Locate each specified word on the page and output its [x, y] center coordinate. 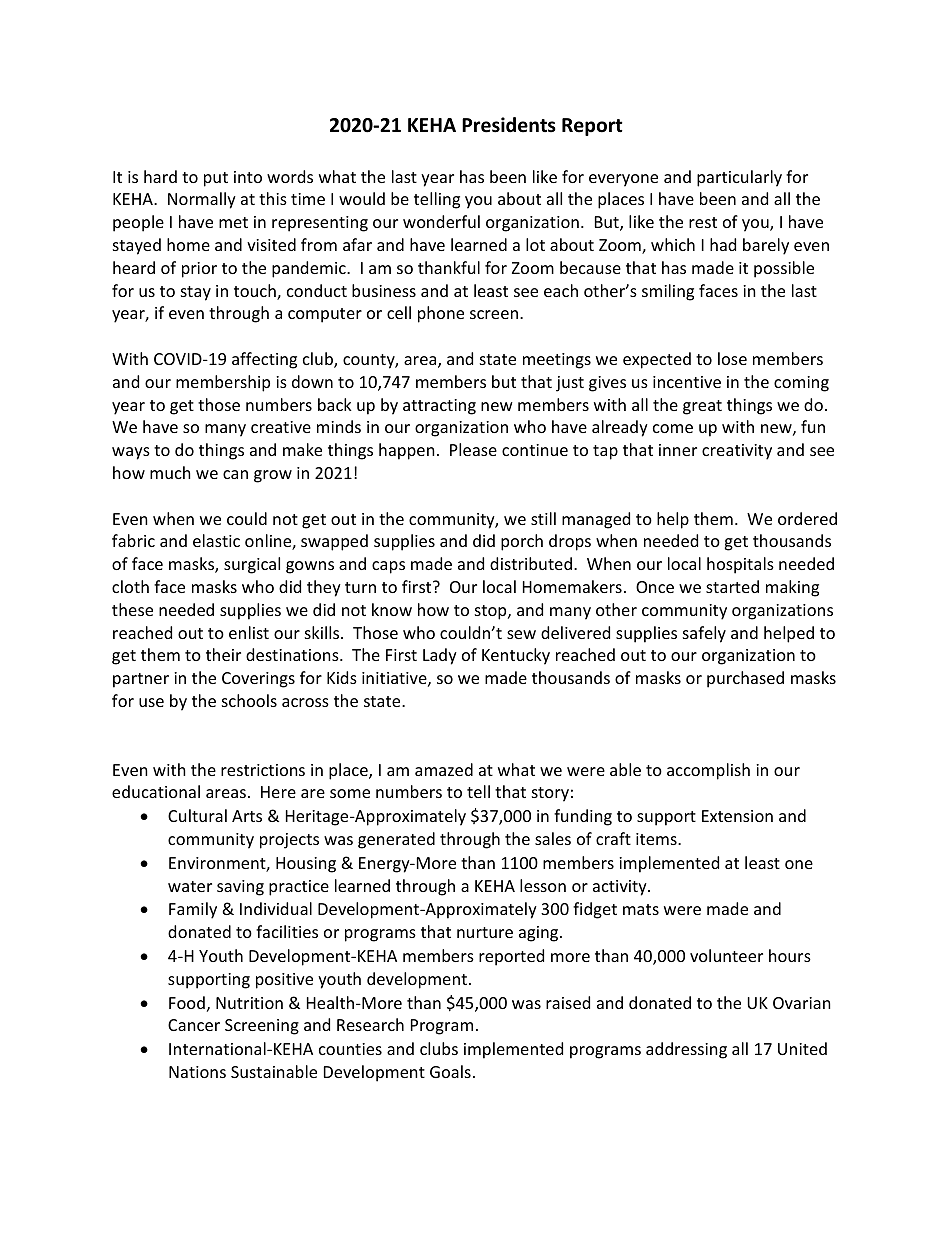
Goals [450, 1071]
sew [521, 634]
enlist [249, 632]
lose [732, 358]
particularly [739, 178]
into [248, 177]
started [732, 586]
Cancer [194, 1025]
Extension [737, 816]
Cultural [197, 815]
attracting [439, 407]
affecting [264, 360]
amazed [444, 769]
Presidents [509, 125]
